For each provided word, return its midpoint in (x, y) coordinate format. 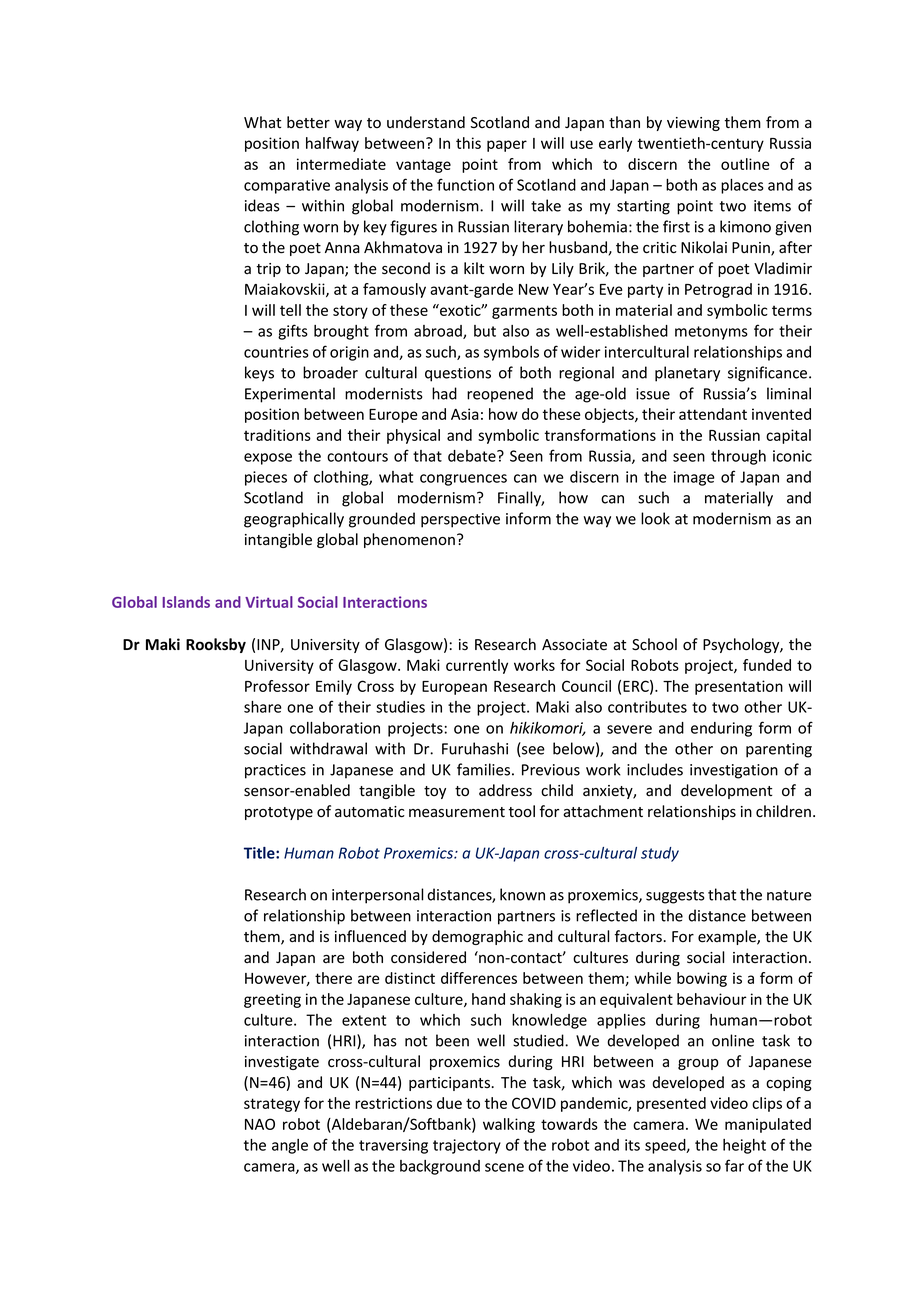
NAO (260, 1124)
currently (477, 666)
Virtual (269, 602)
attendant (713, 414)
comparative (287, 186)
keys (259, 374)
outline (745, 164)
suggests (675, 897)
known (522, 894)
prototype (279, 813)
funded (767, 665)
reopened (500, 395)
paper (507, 146)
